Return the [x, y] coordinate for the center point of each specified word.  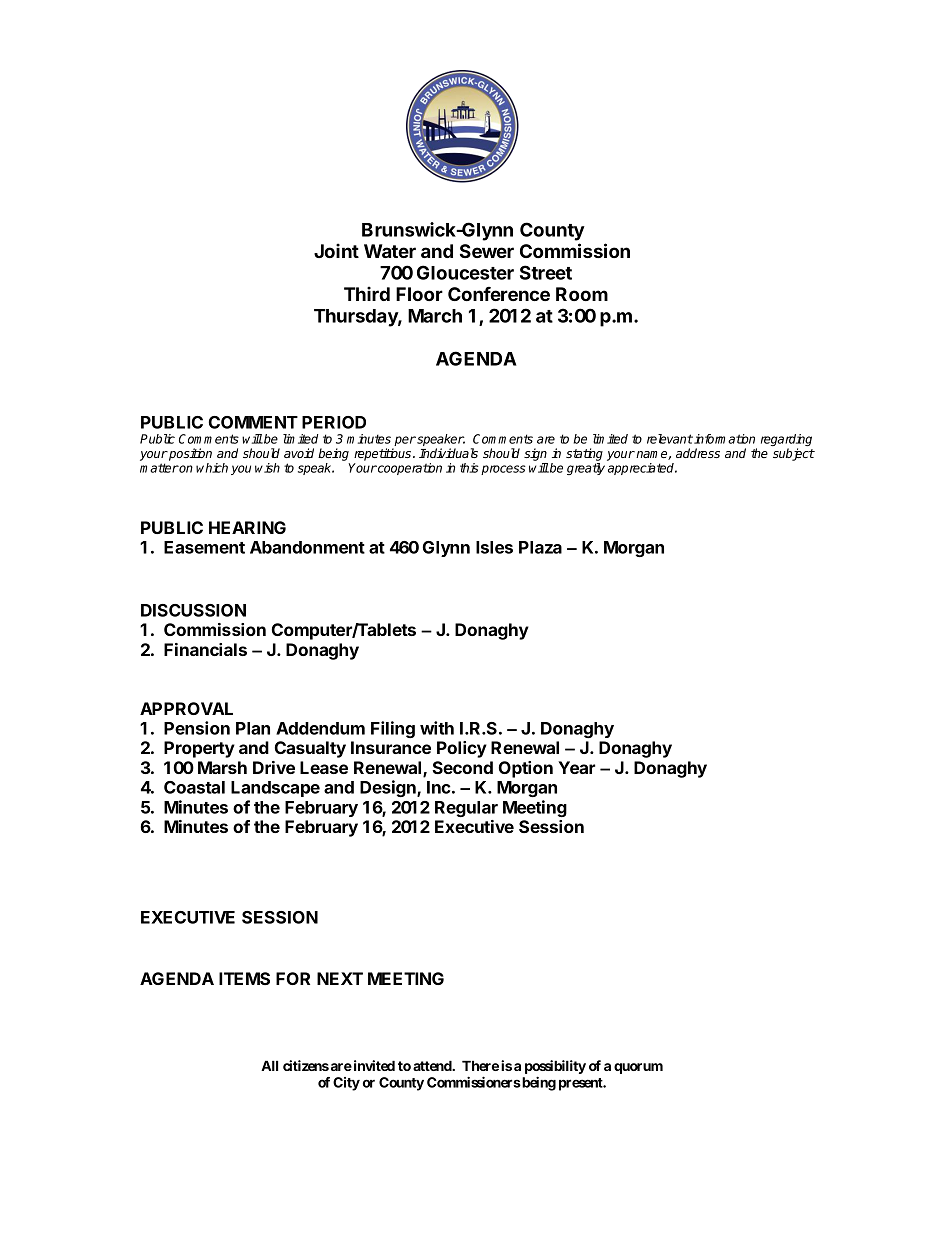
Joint [336, 250]
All [269, 1065]
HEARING [247, 527]
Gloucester [465, 272]
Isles [494, 547]
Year [576, 767]
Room [582, 294]
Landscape [275, 789]
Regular [466, 809]
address [698, 453]
